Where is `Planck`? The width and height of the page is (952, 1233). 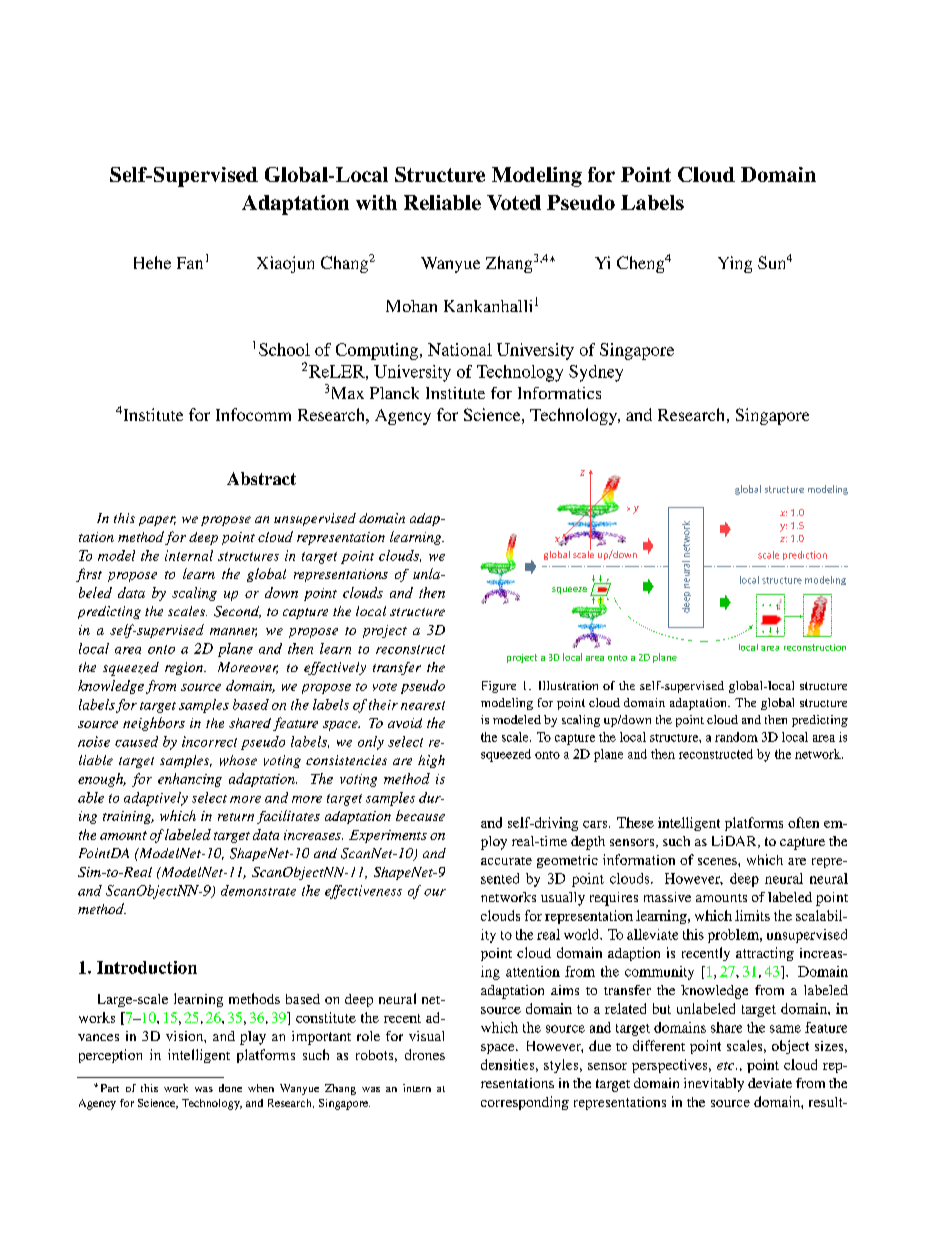
Planck is located at coordinates (394, 393).
